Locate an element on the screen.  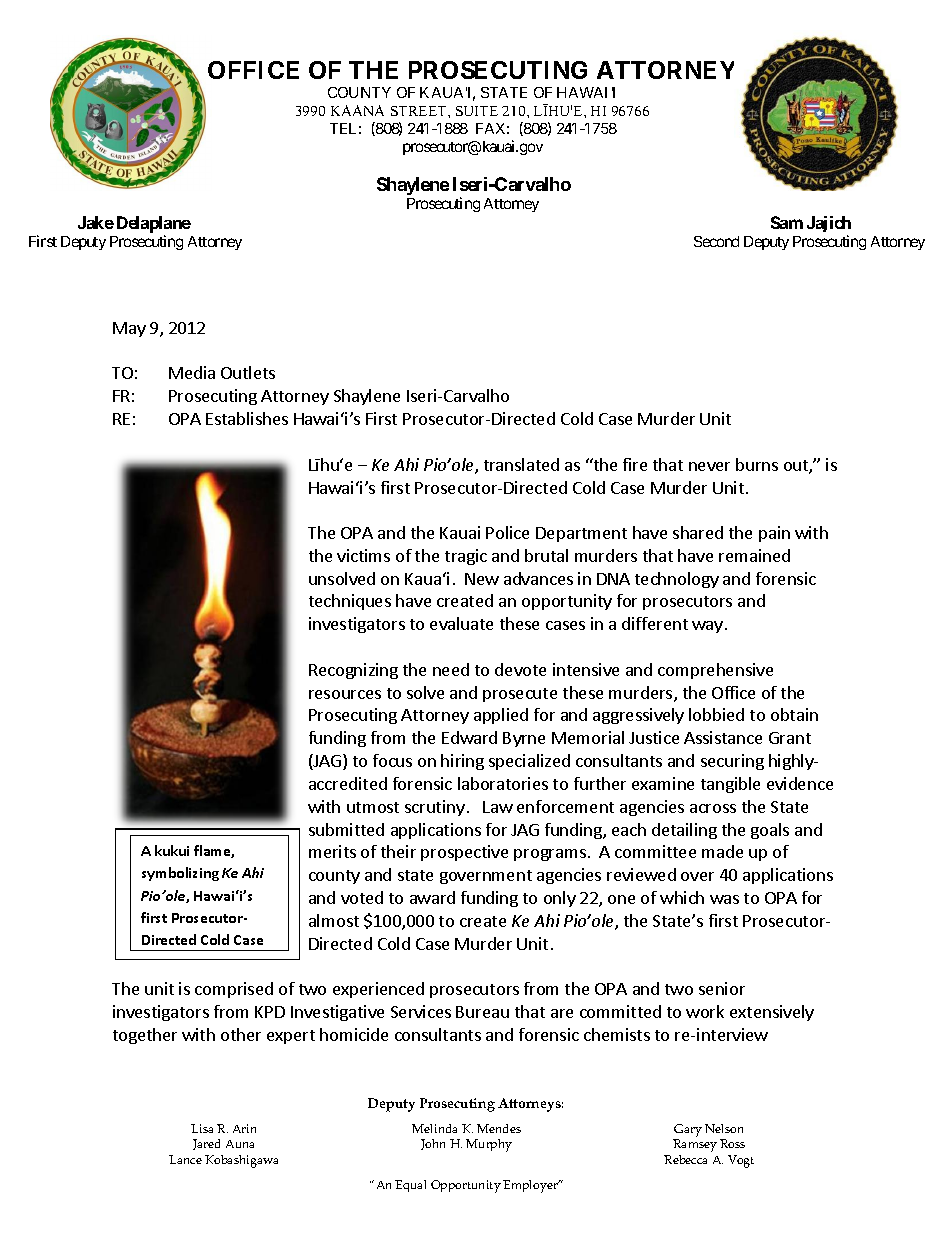
symbolizing is located at coordinates (180, 874).
